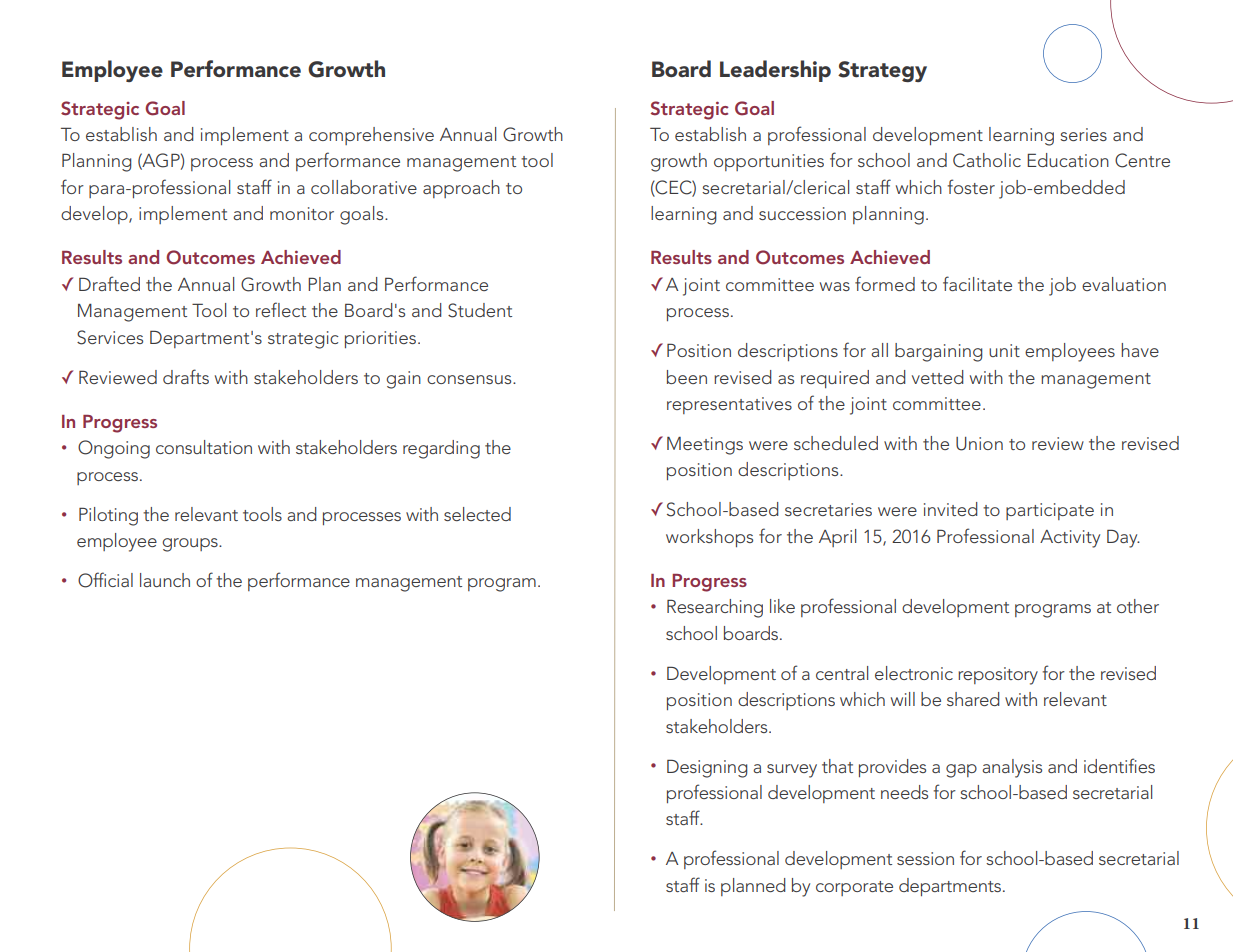  I want to click on monitor, so click(302, 213).
